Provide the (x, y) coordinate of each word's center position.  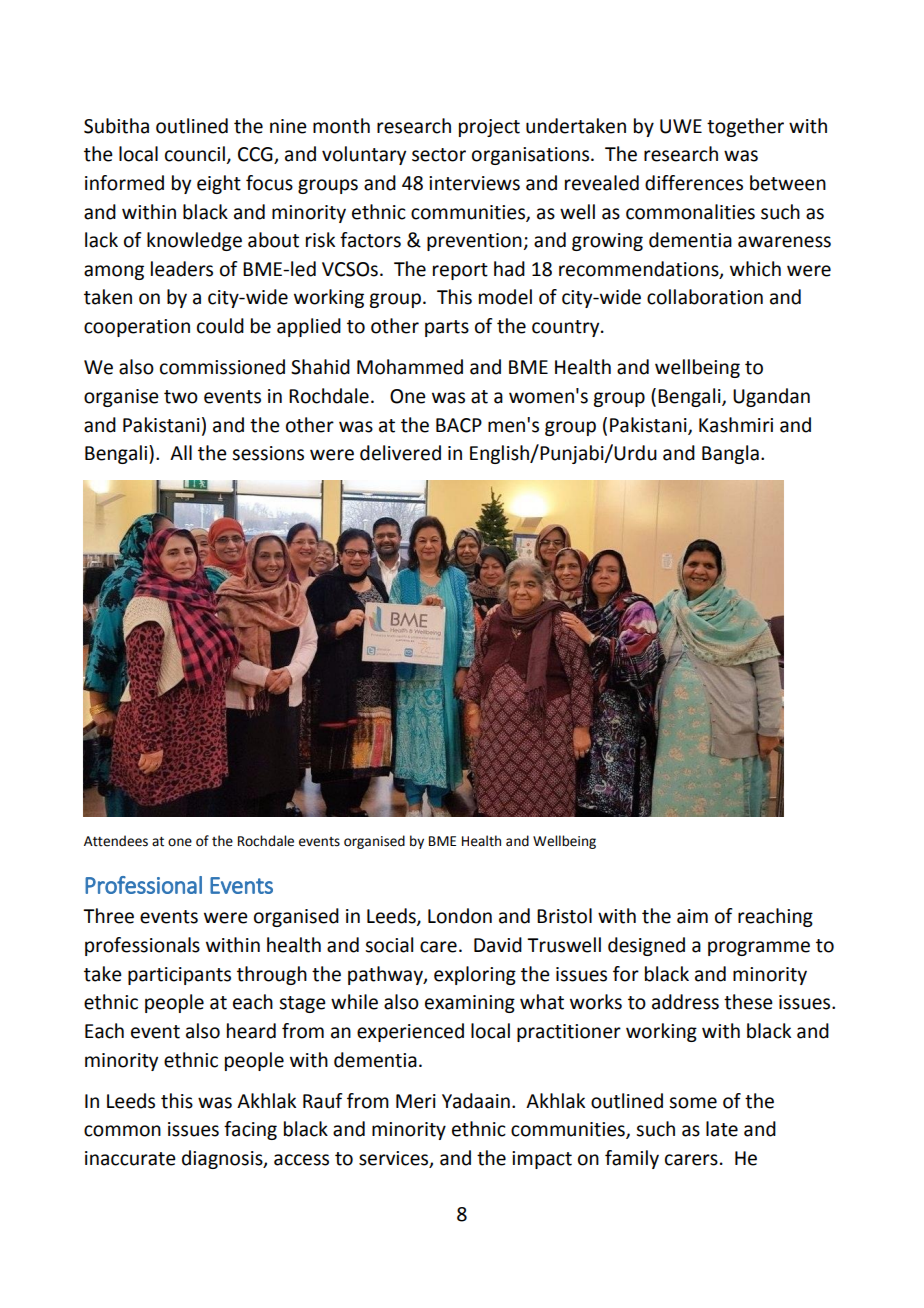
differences (694, 183)
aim (692, 916)
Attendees (116, 841)
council (195, 154)
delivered (400, 453)
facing (250, 1130)
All (181, 452)
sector (439, 155)
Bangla (730, 454)
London (460, 916)
